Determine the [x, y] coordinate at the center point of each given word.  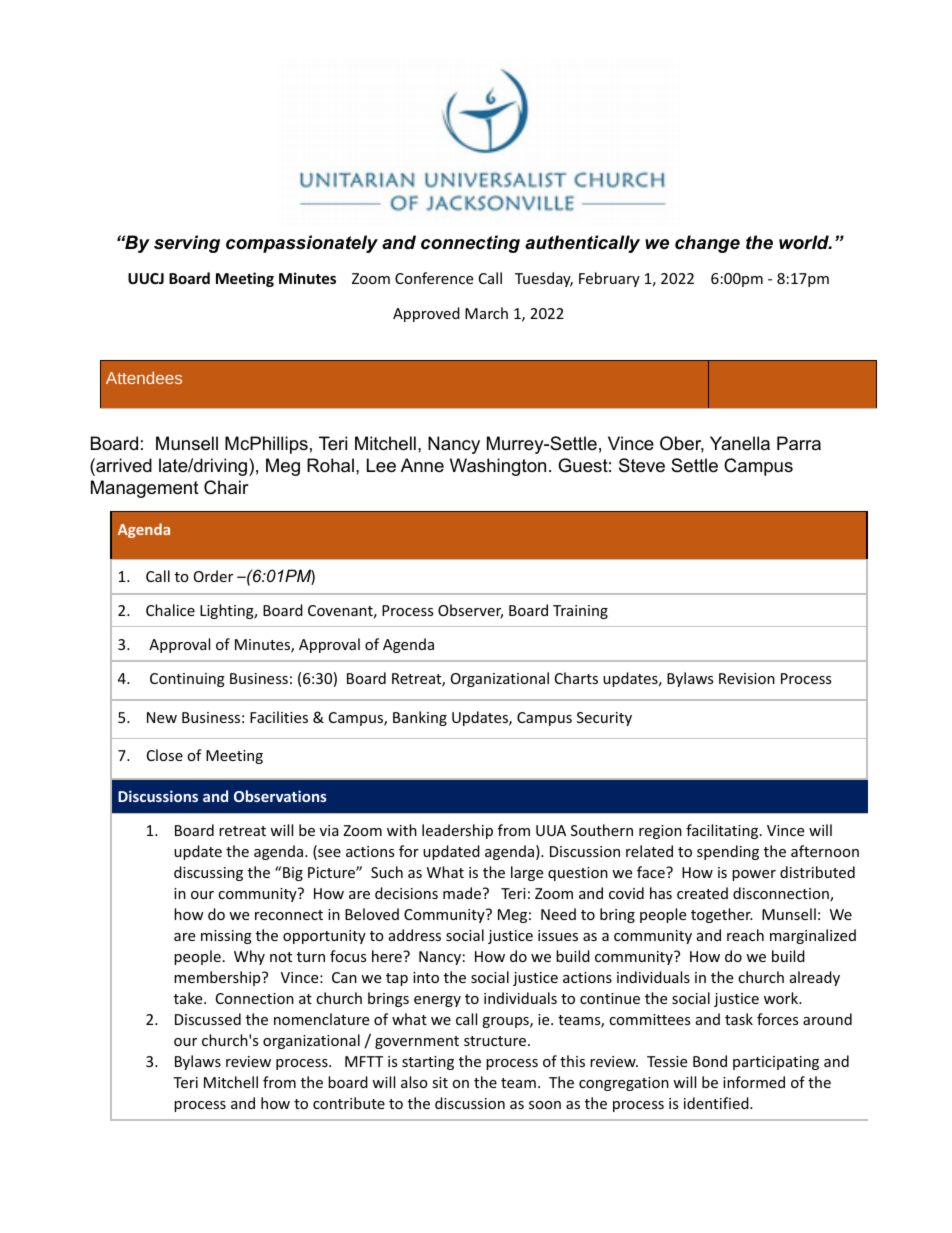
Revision [747, 678]
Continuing [187, 680]
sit [440, 1082]
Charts [576, 678]
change [707, 244]
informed [754, 1082]
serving [187, 244]
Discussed [208, 1019]
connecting [470, 244]
